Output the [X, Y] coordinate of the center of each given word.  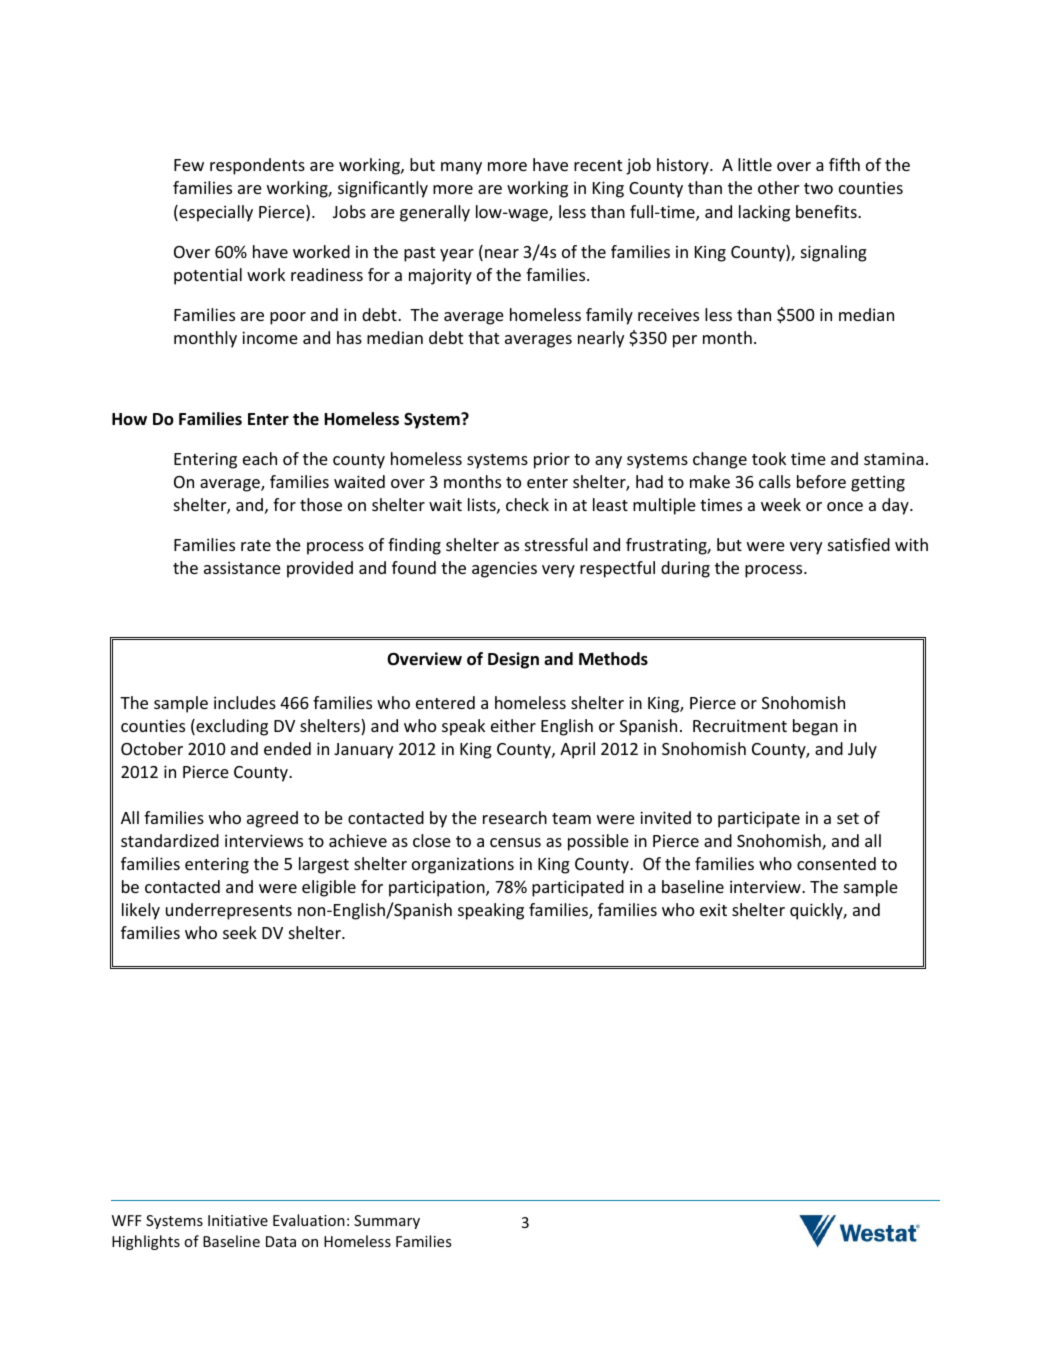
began [815, 727]
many [461, 168]
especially [215, 213]
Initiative [238, 1220]
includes [245, 702]
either [513, 725]
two [818, 188]
